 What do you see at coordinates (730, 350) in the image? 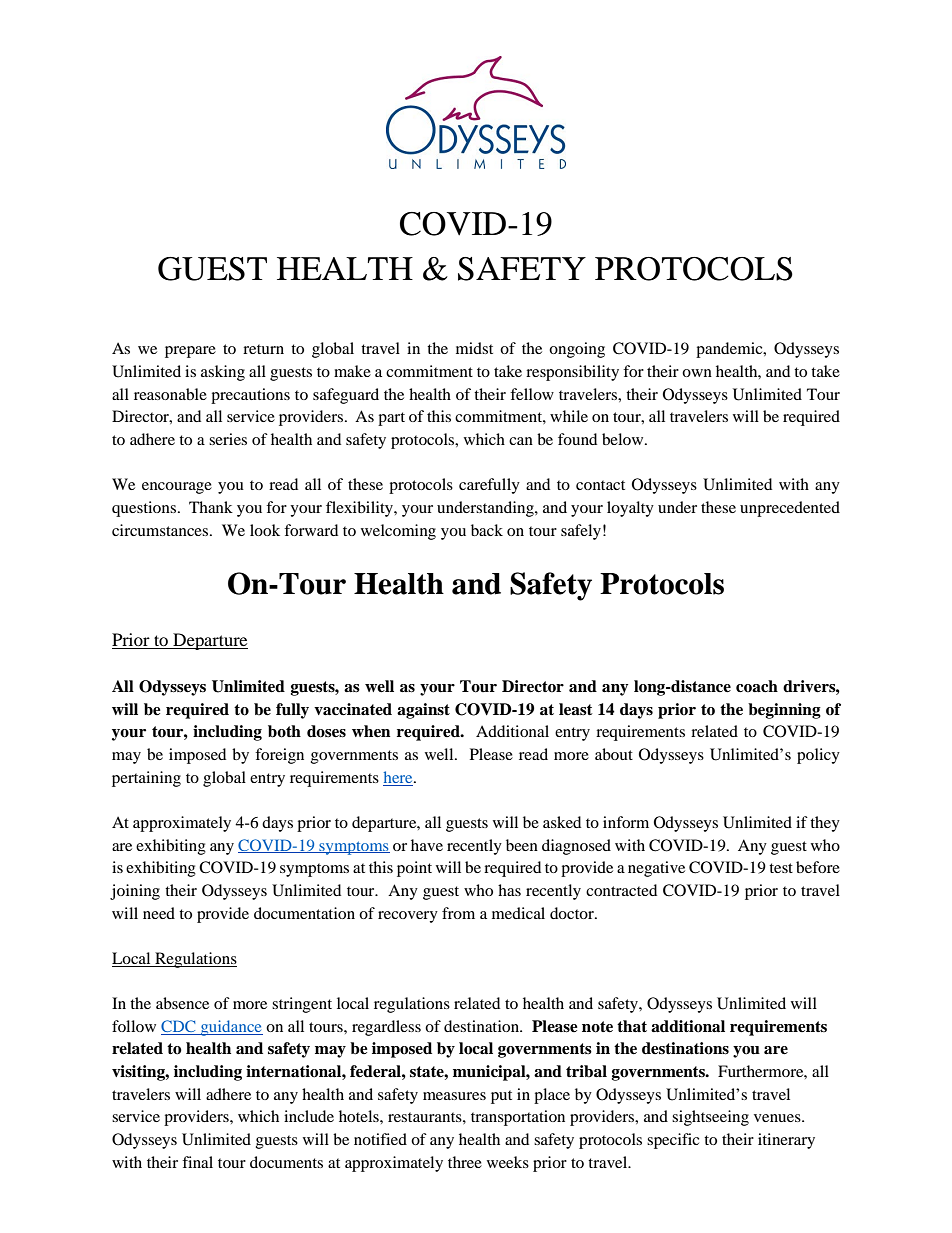
I see `pandemic` at bounding box center [730, 350].
